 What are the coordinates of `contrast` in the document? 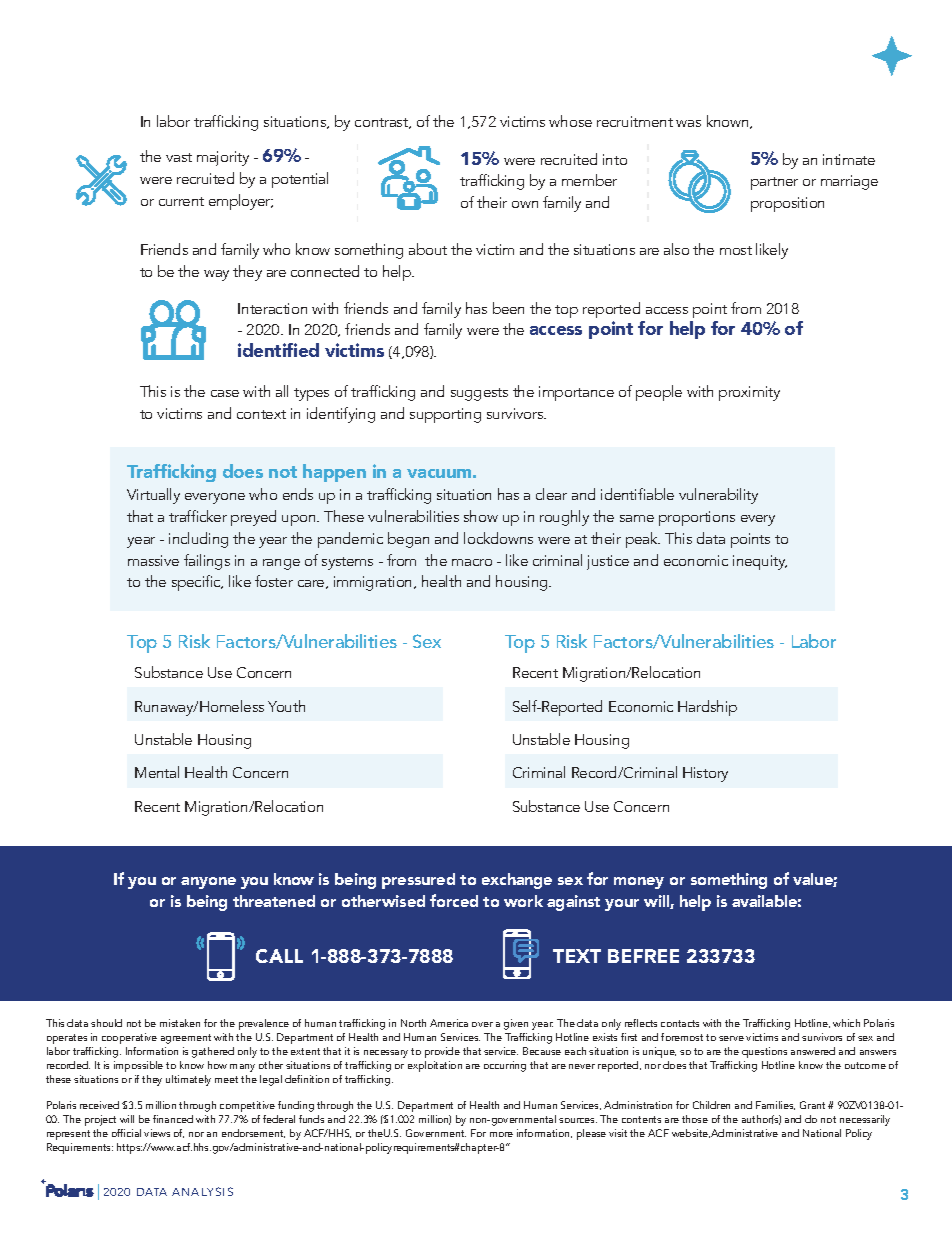 It's located at (383, 123).
